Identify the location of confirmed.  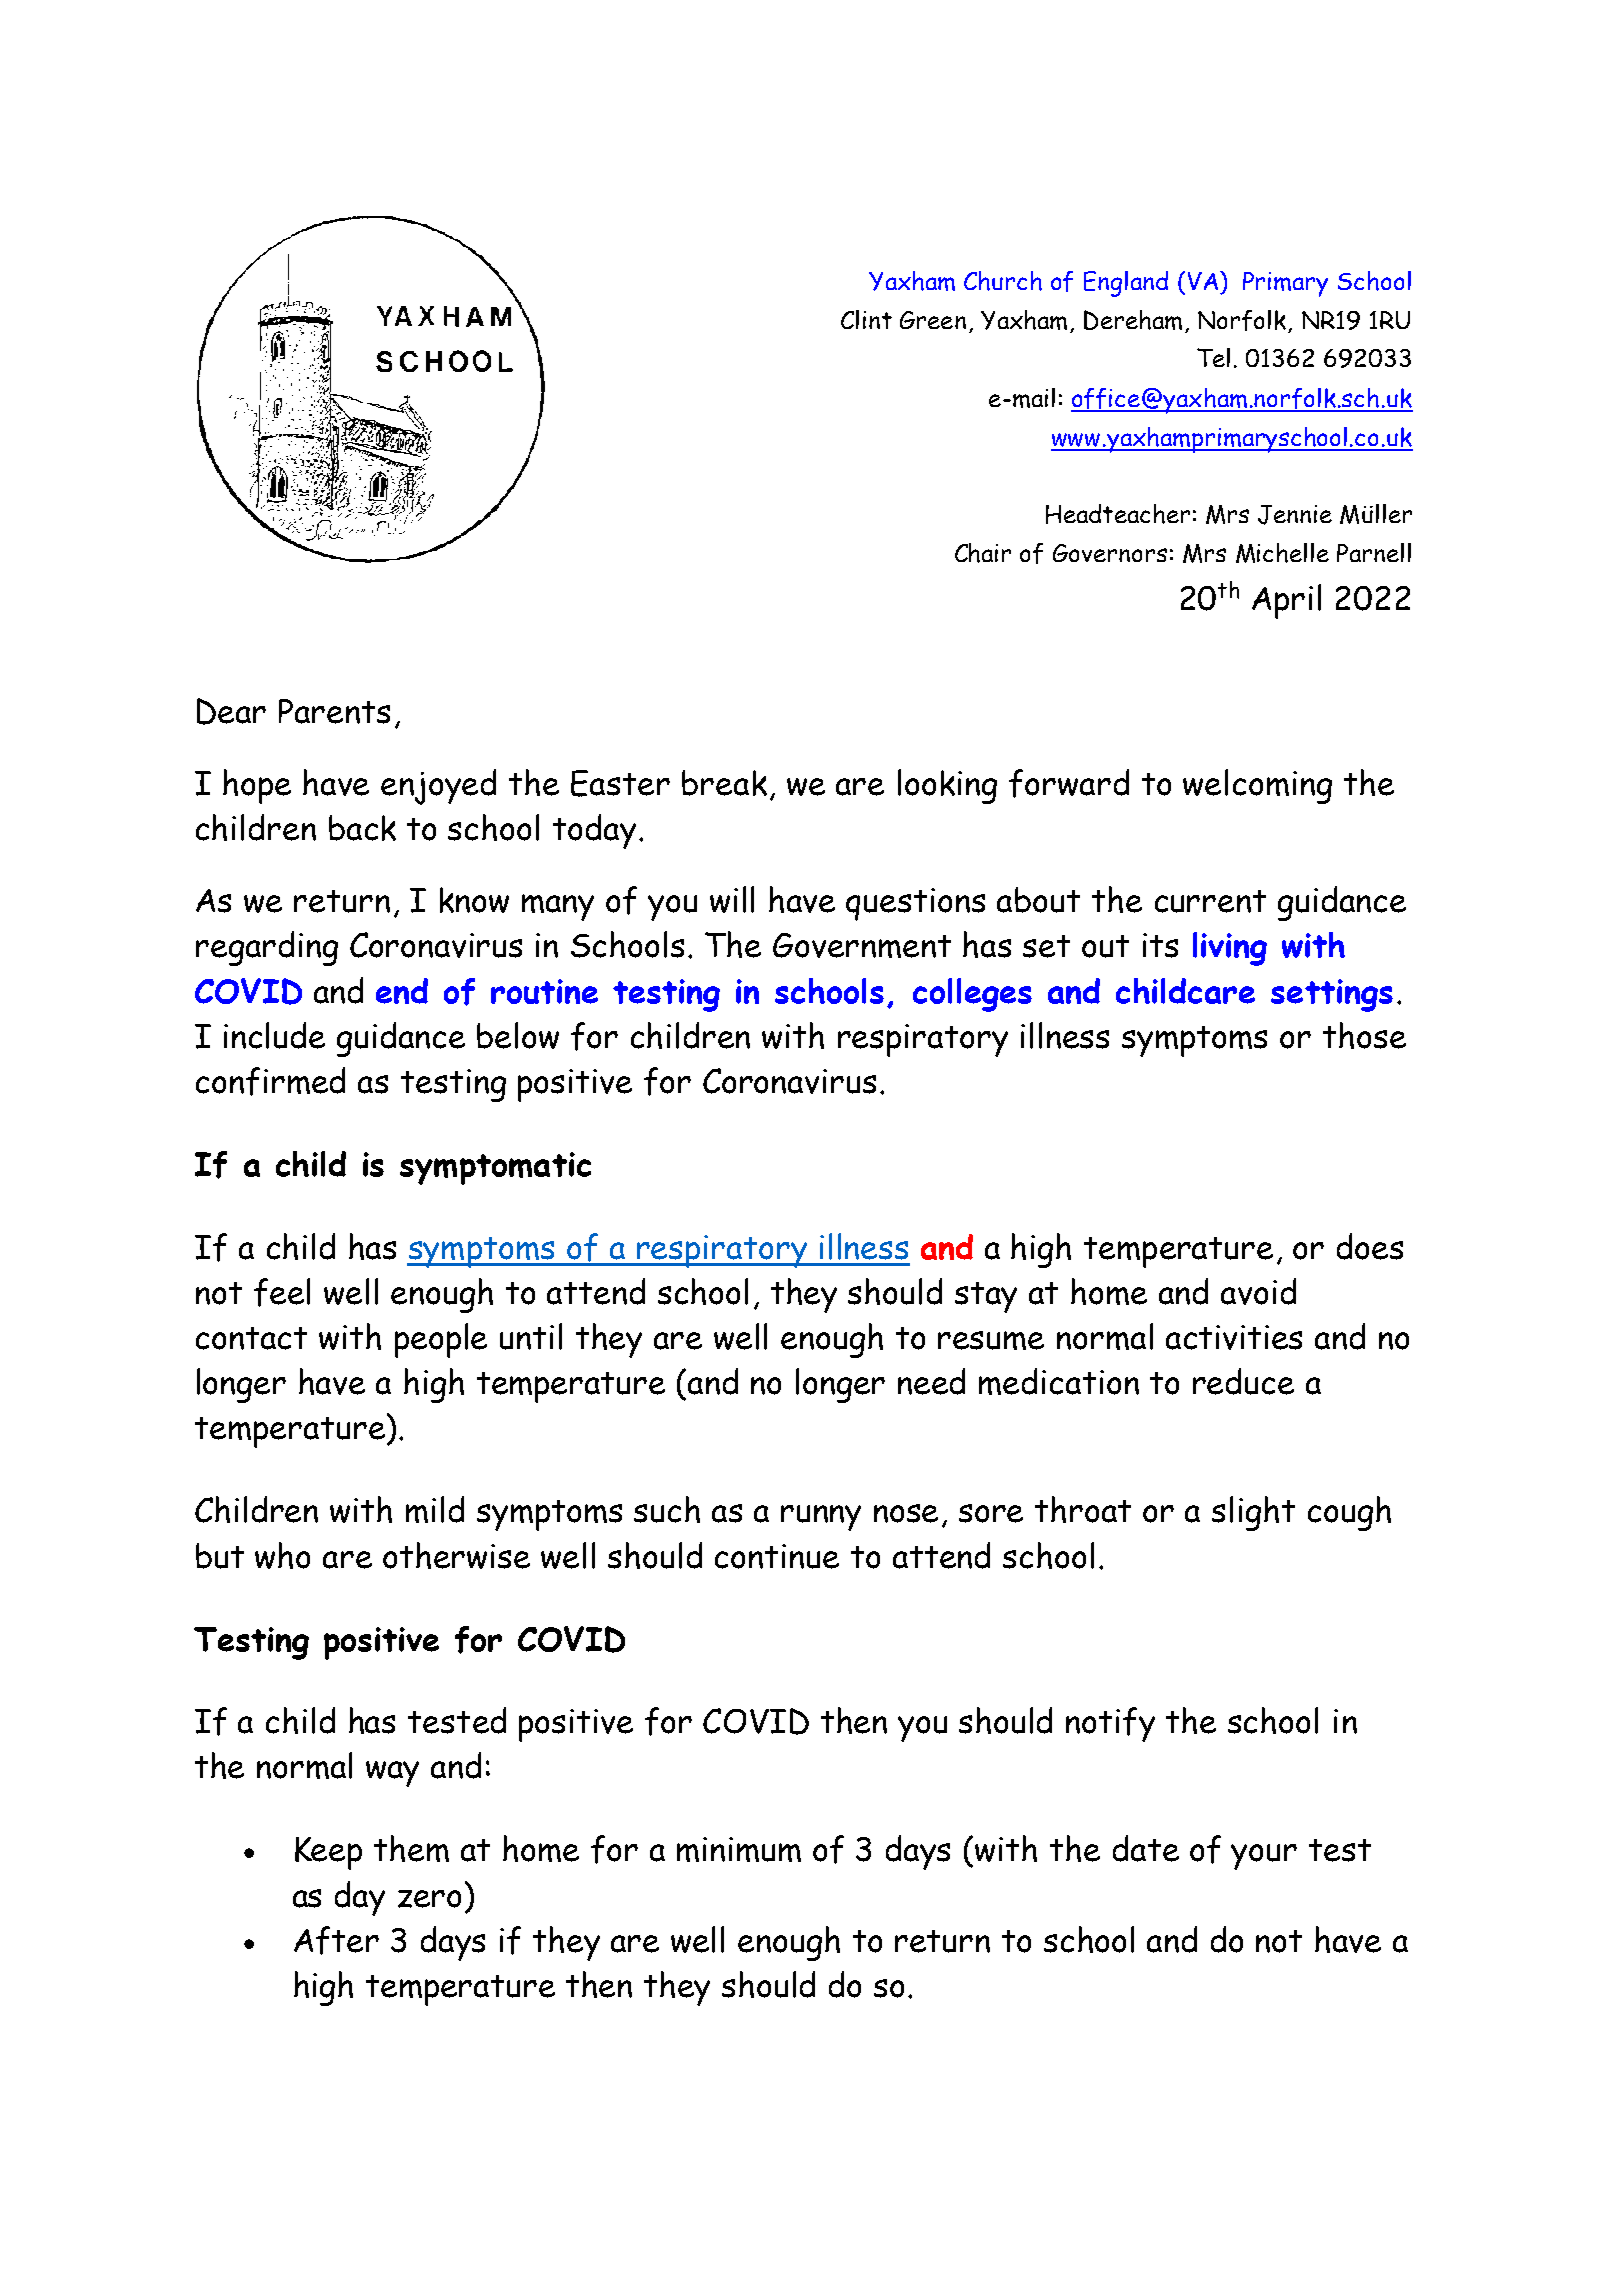
(270, 1081).
